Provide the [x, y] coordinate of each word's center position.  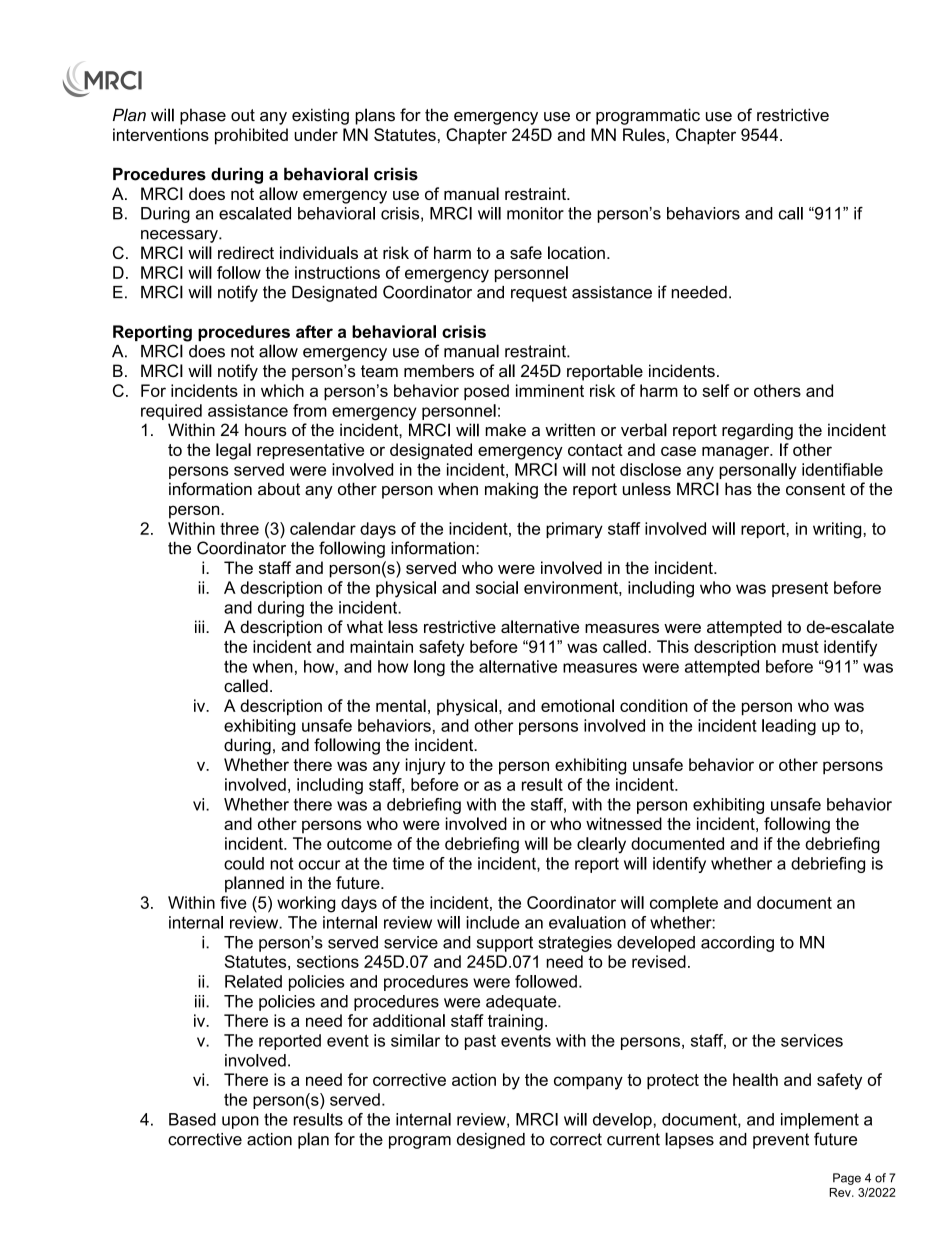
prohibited [251, 136]
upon [240, 1122]
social [497, 587]
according [737, 944]
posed [486, 392]
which [282, 390]
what [365, 626]
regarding [757, 431]
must [800, 647]
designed [491, 1141]
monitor [535, 213]
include [493, 922]
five [233, 902]
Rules [644, 134]
